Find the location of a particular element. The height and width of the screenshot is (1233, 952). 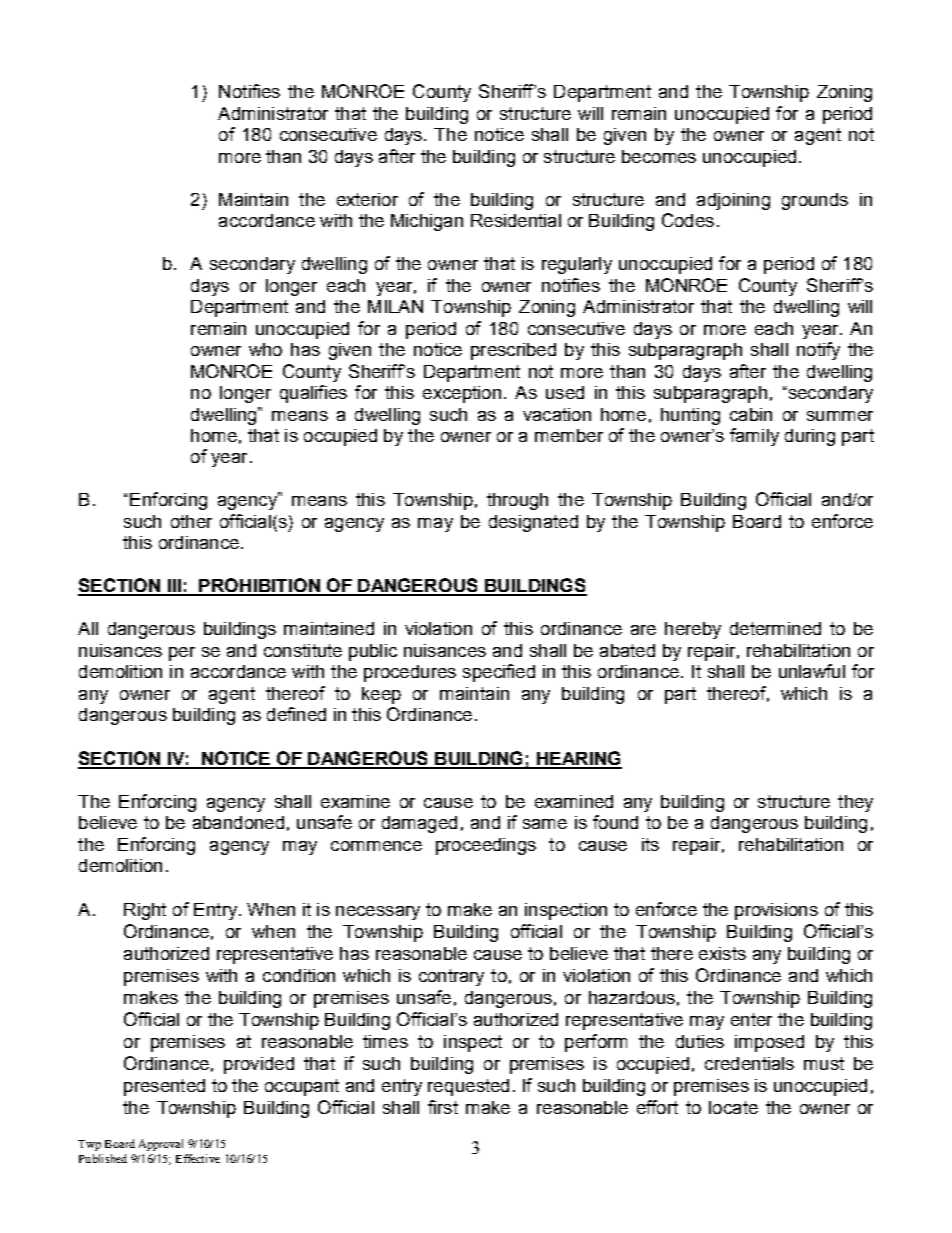

Approval is located at coordinates (161, 1145).
